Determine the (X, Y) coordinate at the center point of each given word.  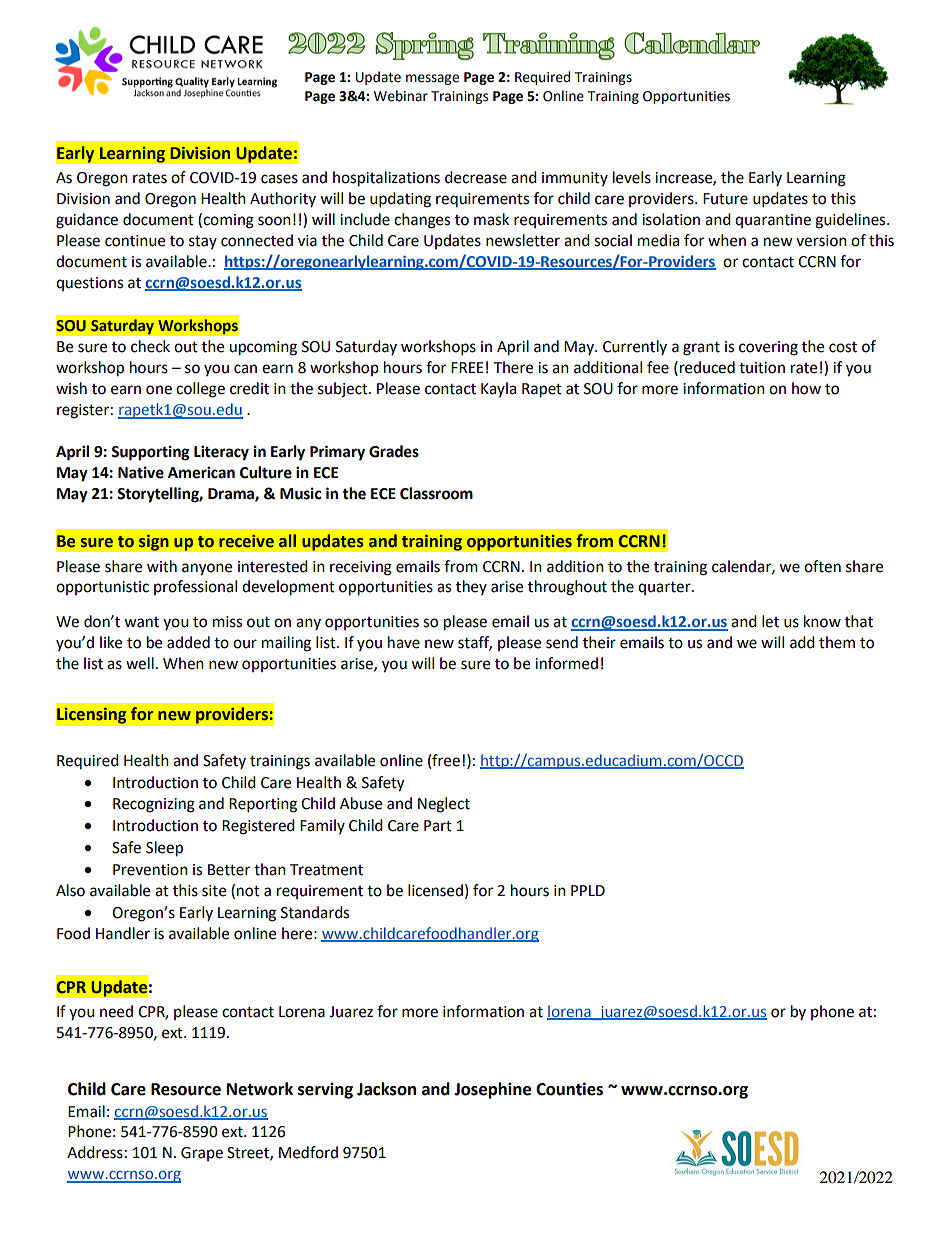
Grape (202, 1154)
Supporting (150, 453)
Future (725, 199)
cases (279, 179)
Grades (394, 451)
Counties (569, 1089)
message (432, 79)
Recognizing (154, 805)
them (837, 642)
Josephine (492, 1090)
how (806, 388)
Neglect (444, 805)
